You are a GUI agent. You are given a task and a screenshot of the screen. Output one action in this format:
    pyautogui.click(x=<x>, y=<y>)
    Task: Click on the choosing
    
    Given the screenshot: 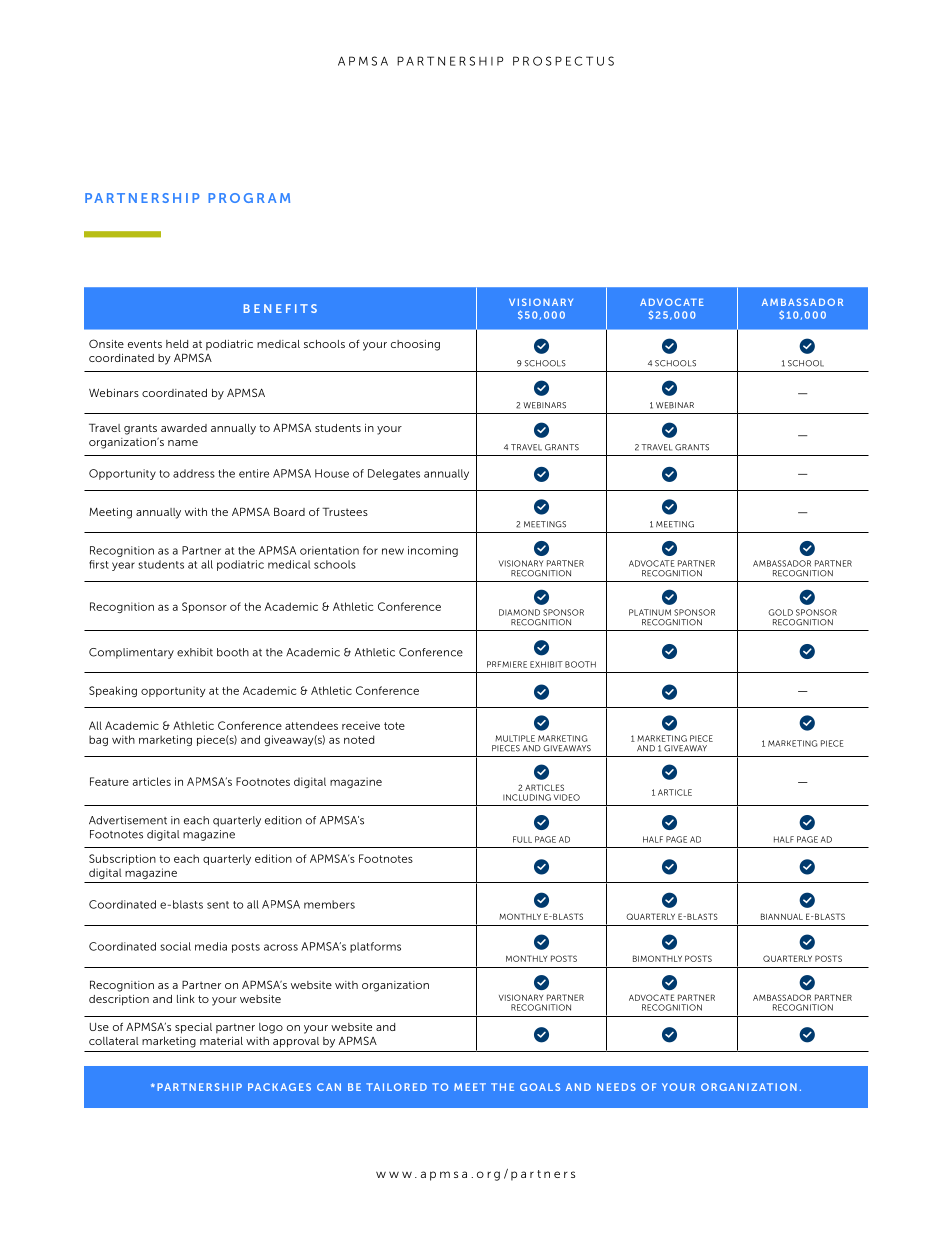 What is the action you would take?
    pyautogui.click(x=415, y=345)
